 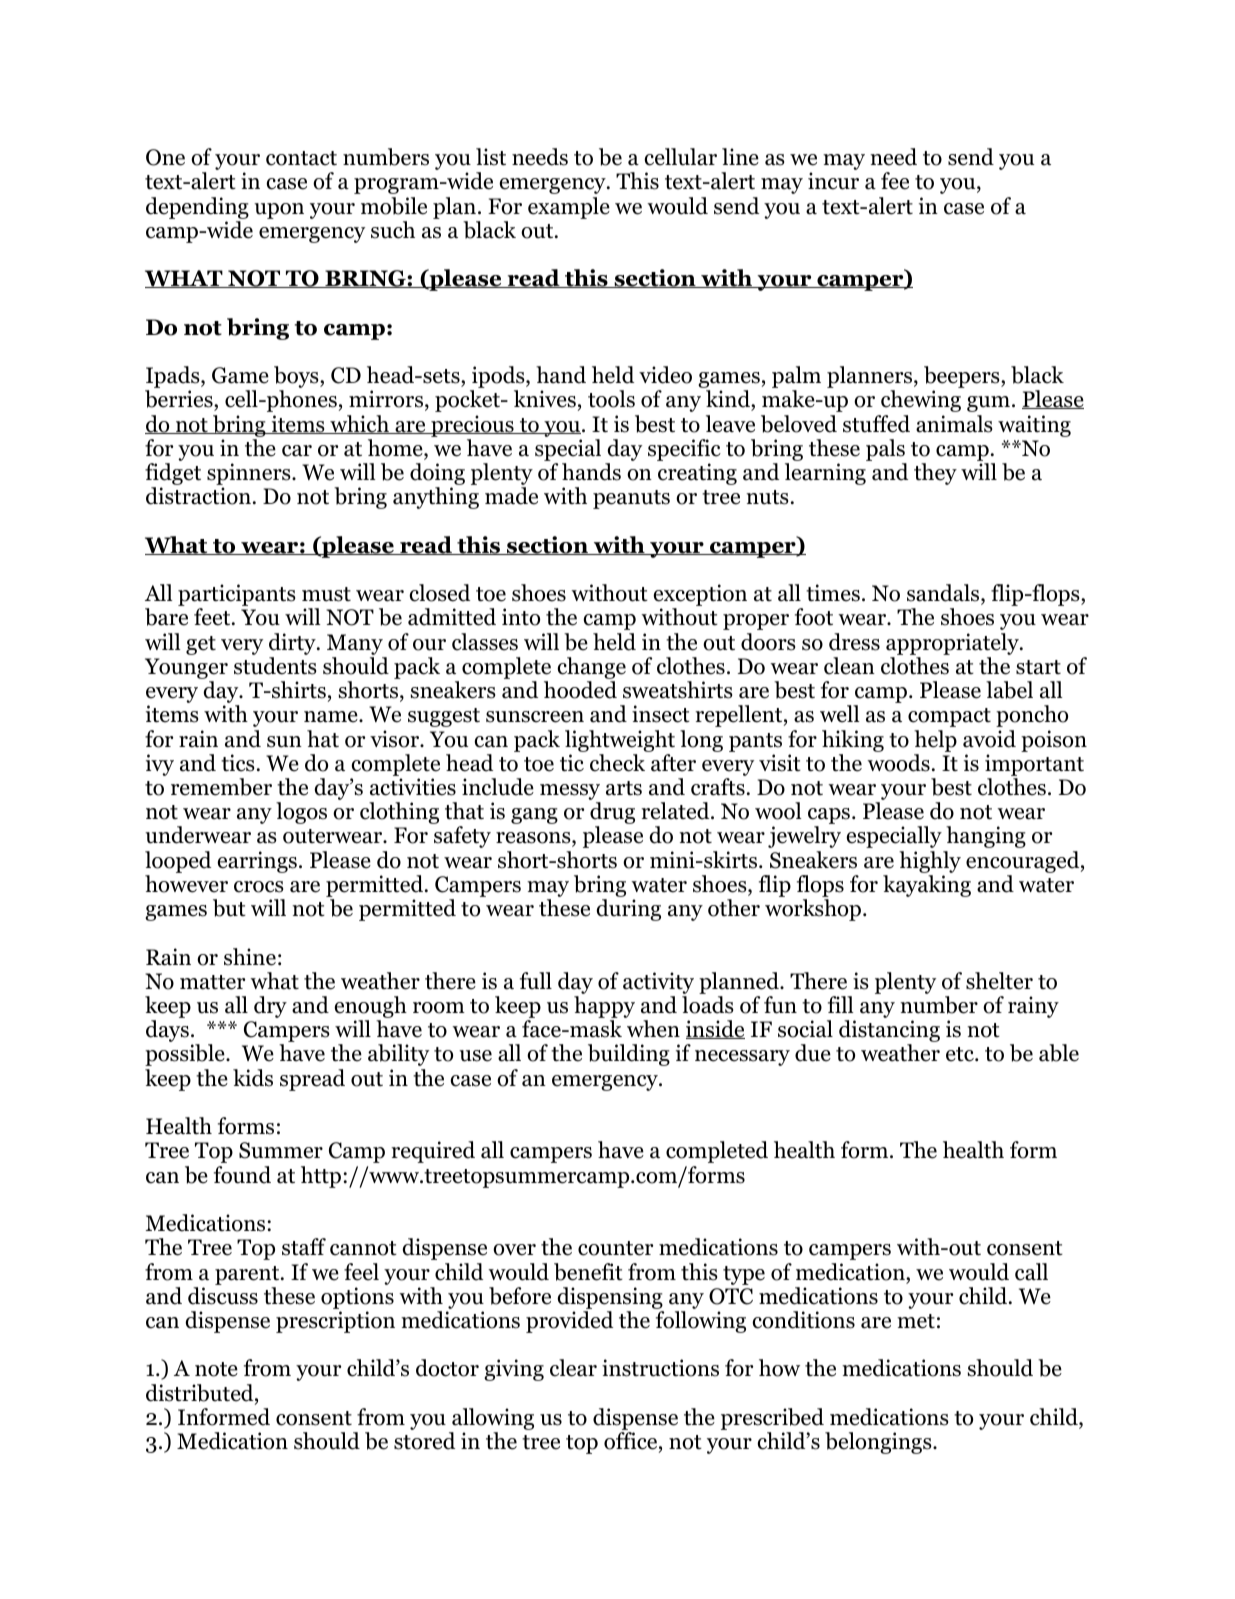 I want to click on example, so click(x=569, y=208).
